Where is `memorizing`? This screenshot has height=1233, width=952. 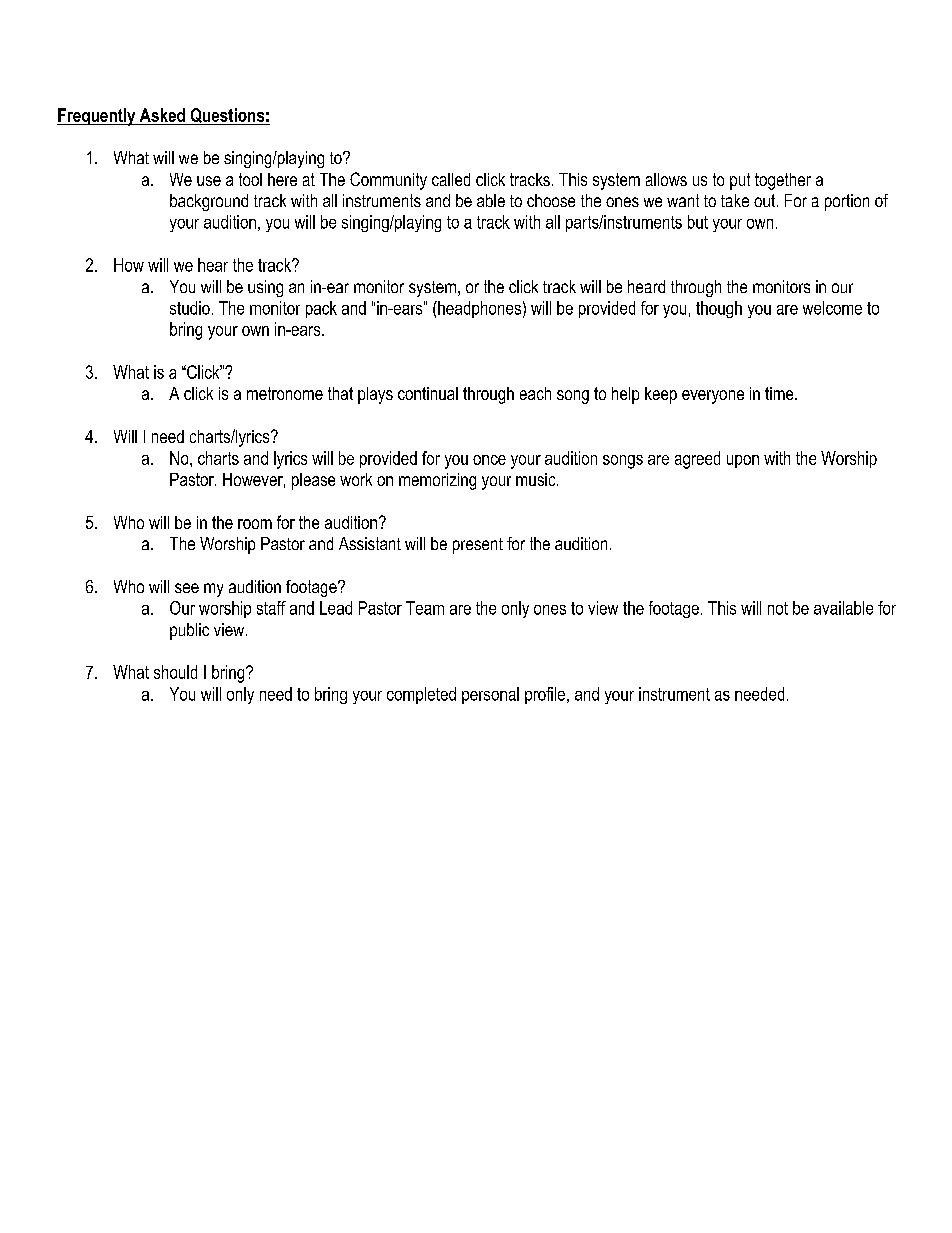
memorizing is located at coordinates (437, 481).
